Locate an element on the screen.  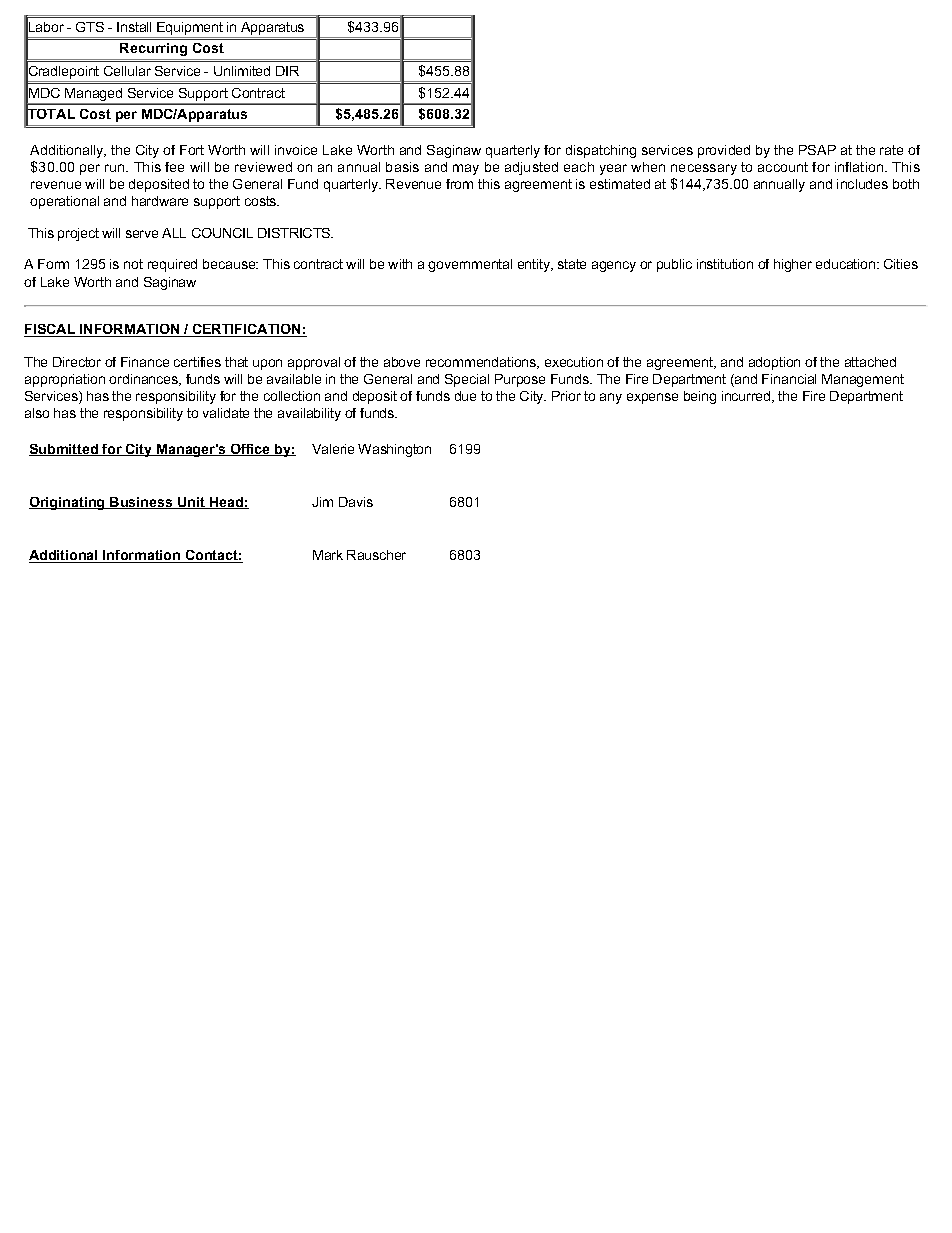
Business is located at coordinates (141, 503).
